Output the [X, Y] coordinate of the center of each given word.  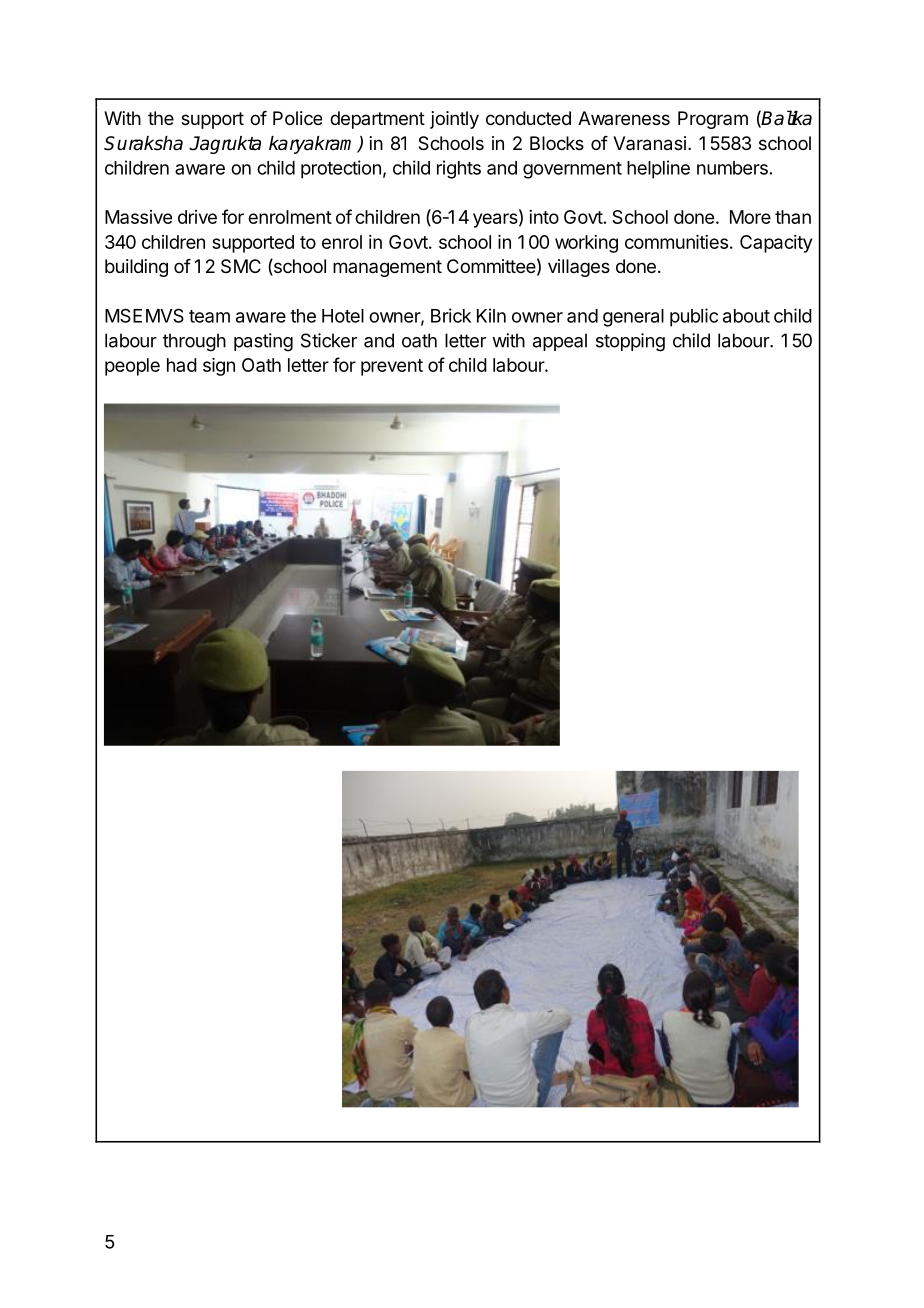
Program [713, 120]
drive [197, 217]
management [387, 268]
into [544, 217]
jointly [454, 120]
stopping [630, 342]
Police [297, 118]
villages [579, 268]
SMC [241, 266]
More [750, 217]
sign [219, 367]
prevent [392, 367]
